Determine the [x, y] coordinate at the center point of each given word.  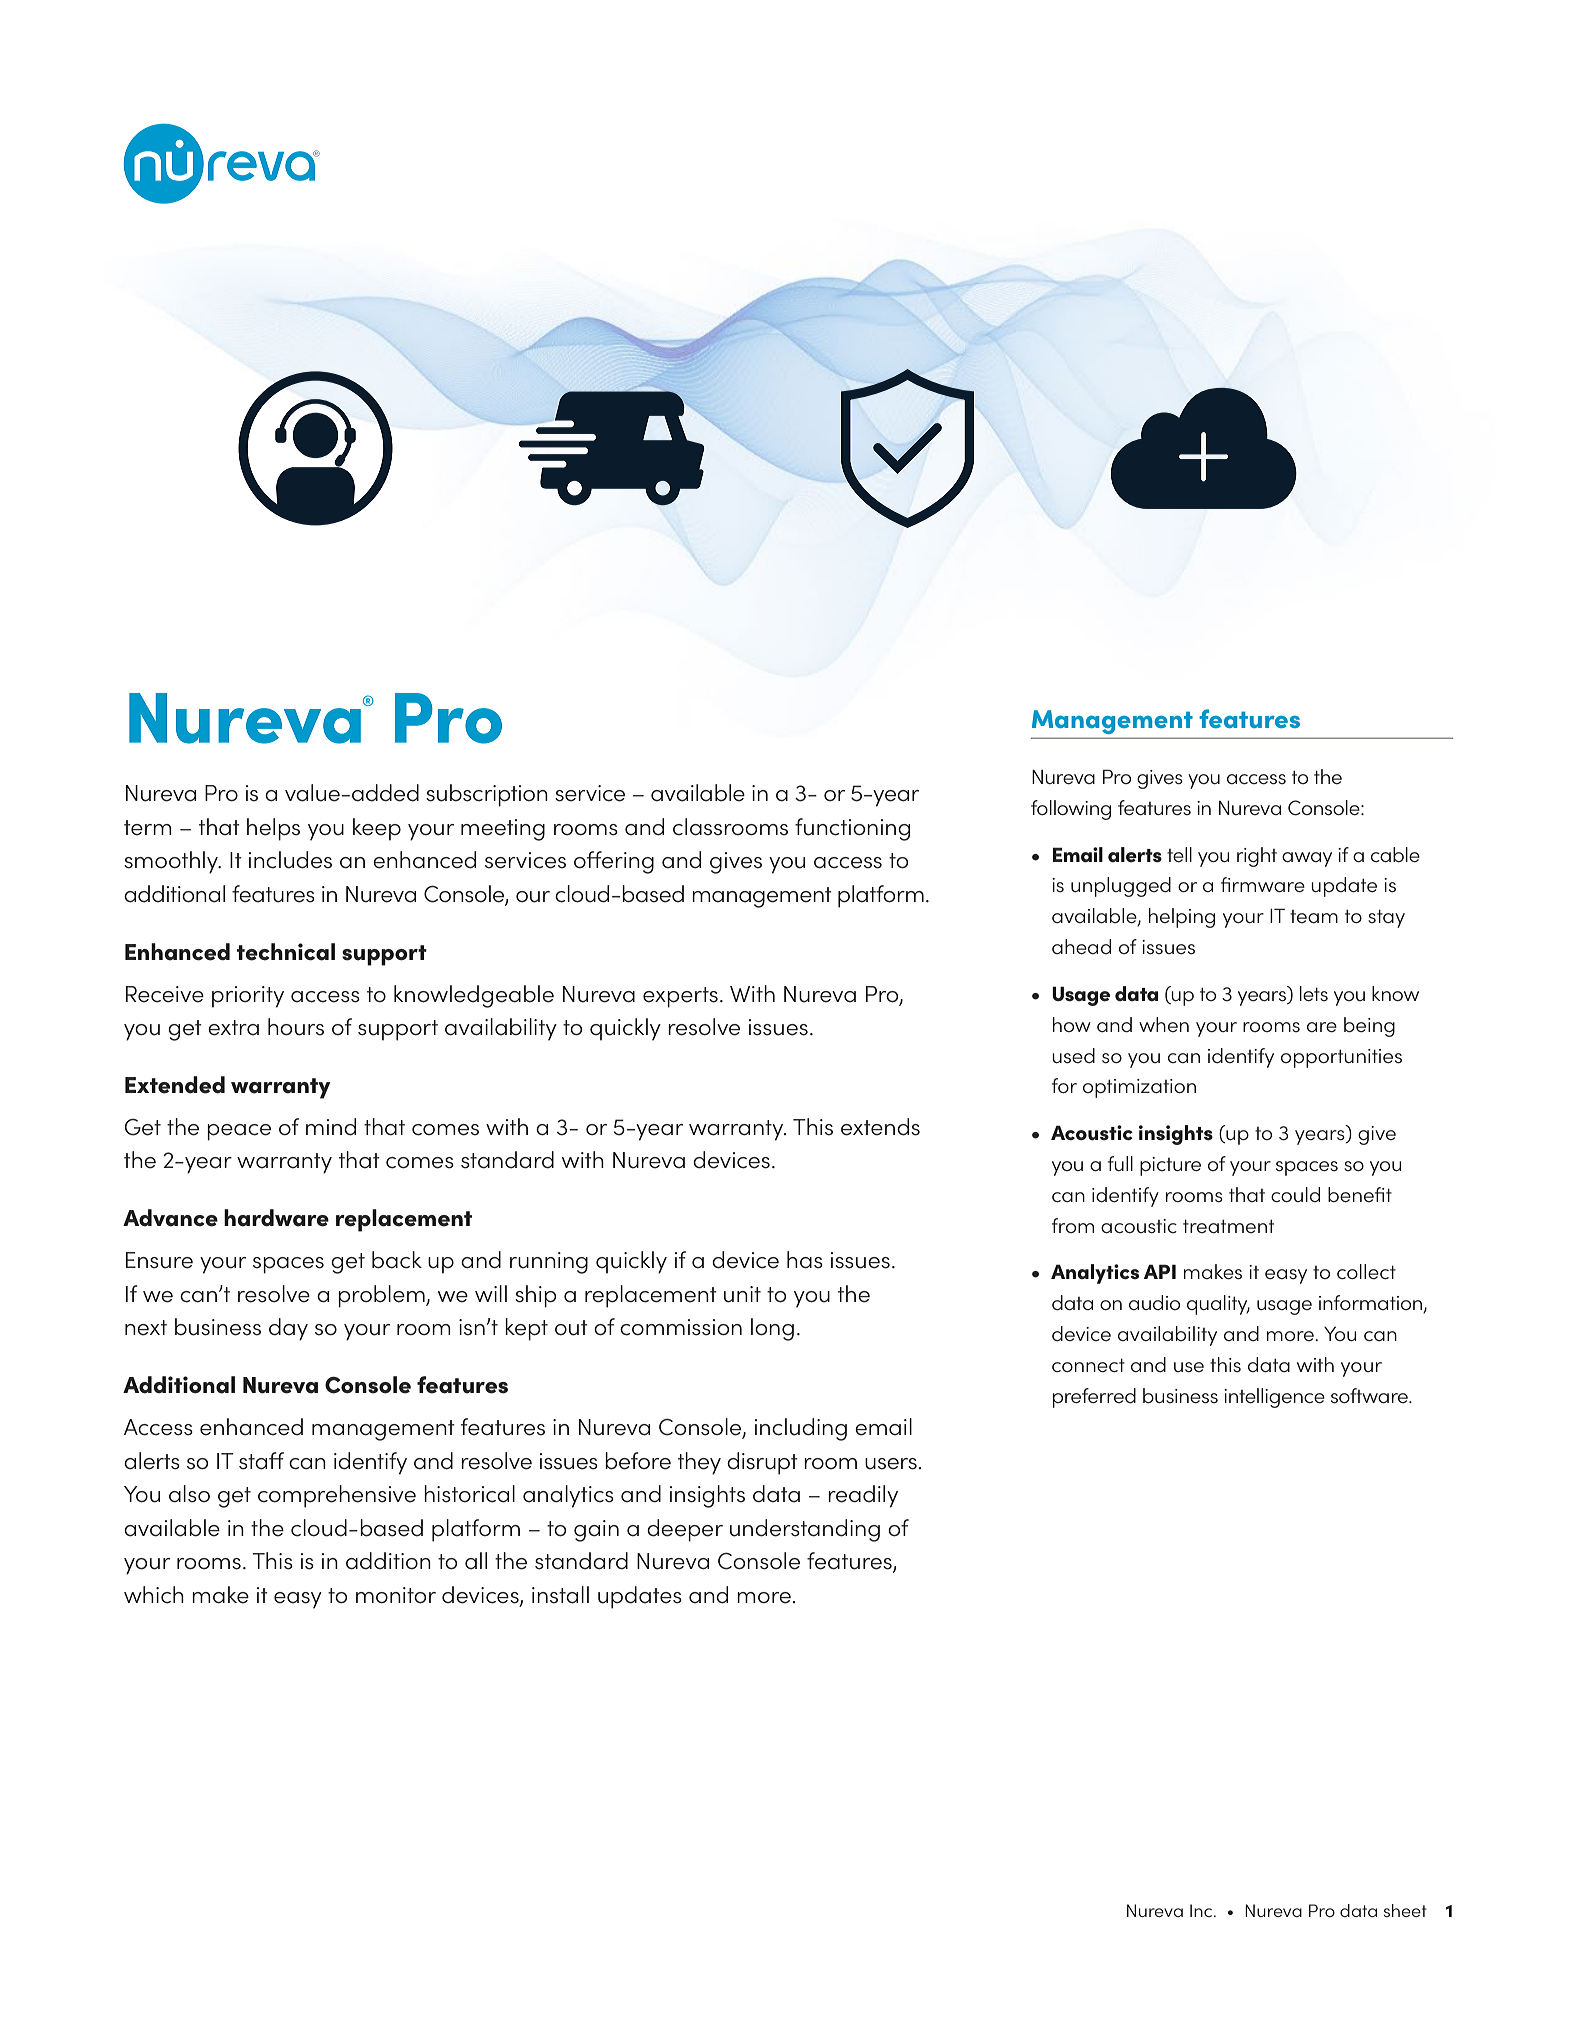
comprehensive [337, 1496]
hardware [276, 1218]
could [1295, 1194]
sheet [1405, 1910]
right [1257, 857]
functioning [852, 829]
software [1370, 1396]
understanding [805, 1530]
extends [880, 1127]
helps [273, 829]
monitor [396, 1595]
